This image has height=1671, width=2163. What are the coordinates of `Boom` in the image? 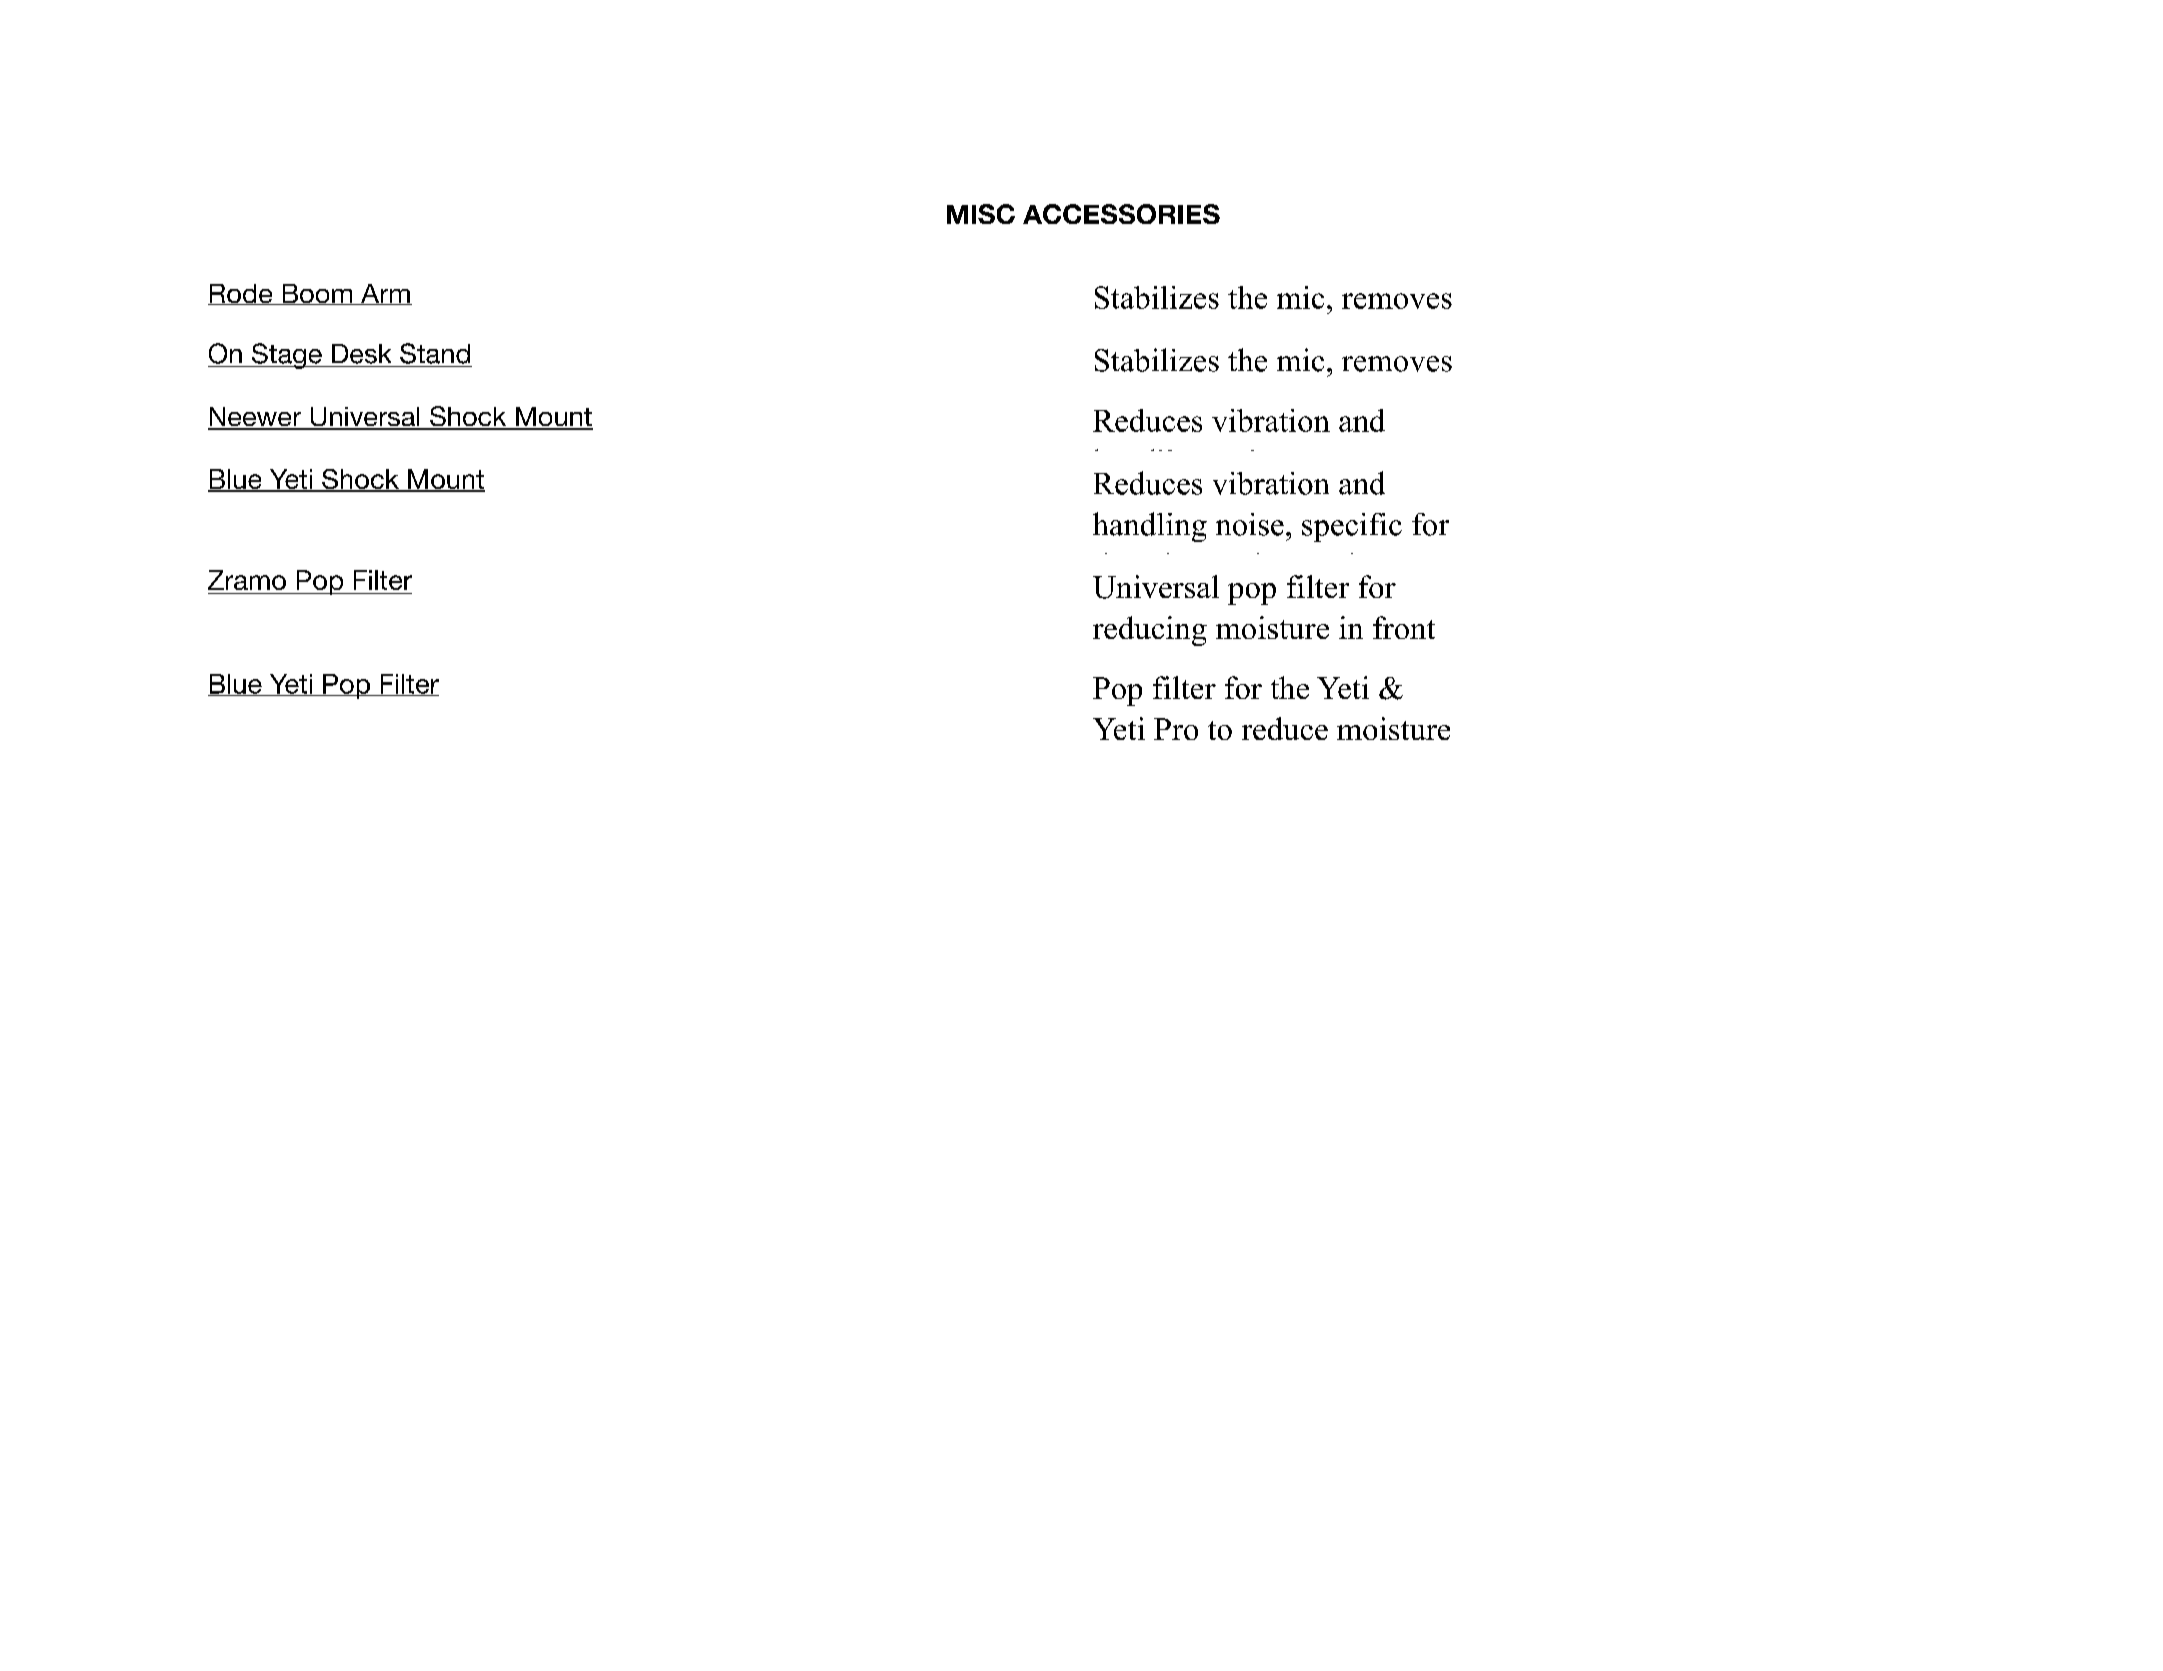 It's located at (317, 294).
